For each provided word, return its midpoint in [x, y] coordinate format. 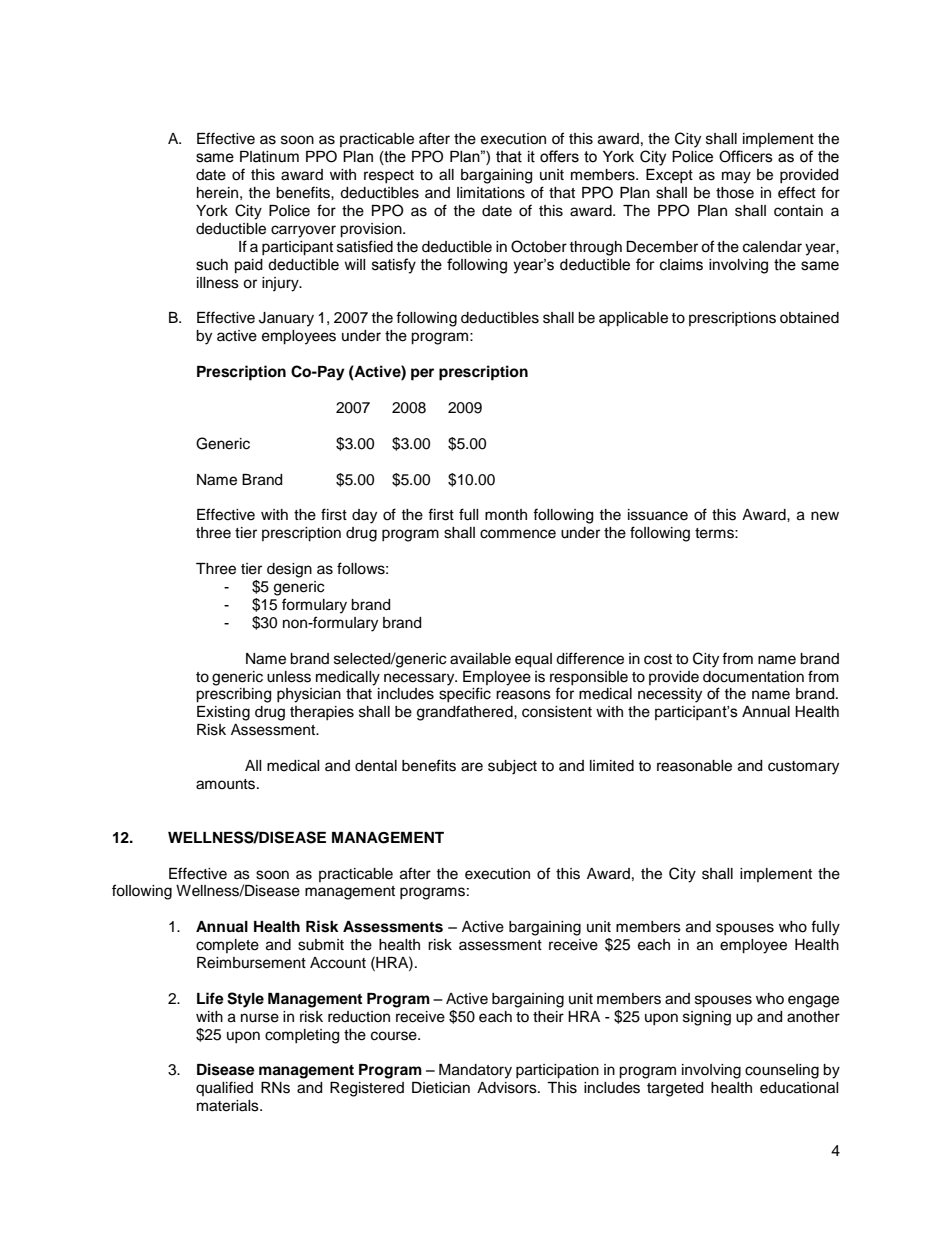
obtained [809, 318]
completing [302, 1036]
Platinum [269, 157]
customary [803, 768]
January [286, 319]
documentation [753, 677]
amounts [227, 784]
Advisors [508, 1088]
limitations [491, 193]
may [736, 177]
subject [512, 767]
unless [289, 677]
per [422, 374]
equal [533, 660]
